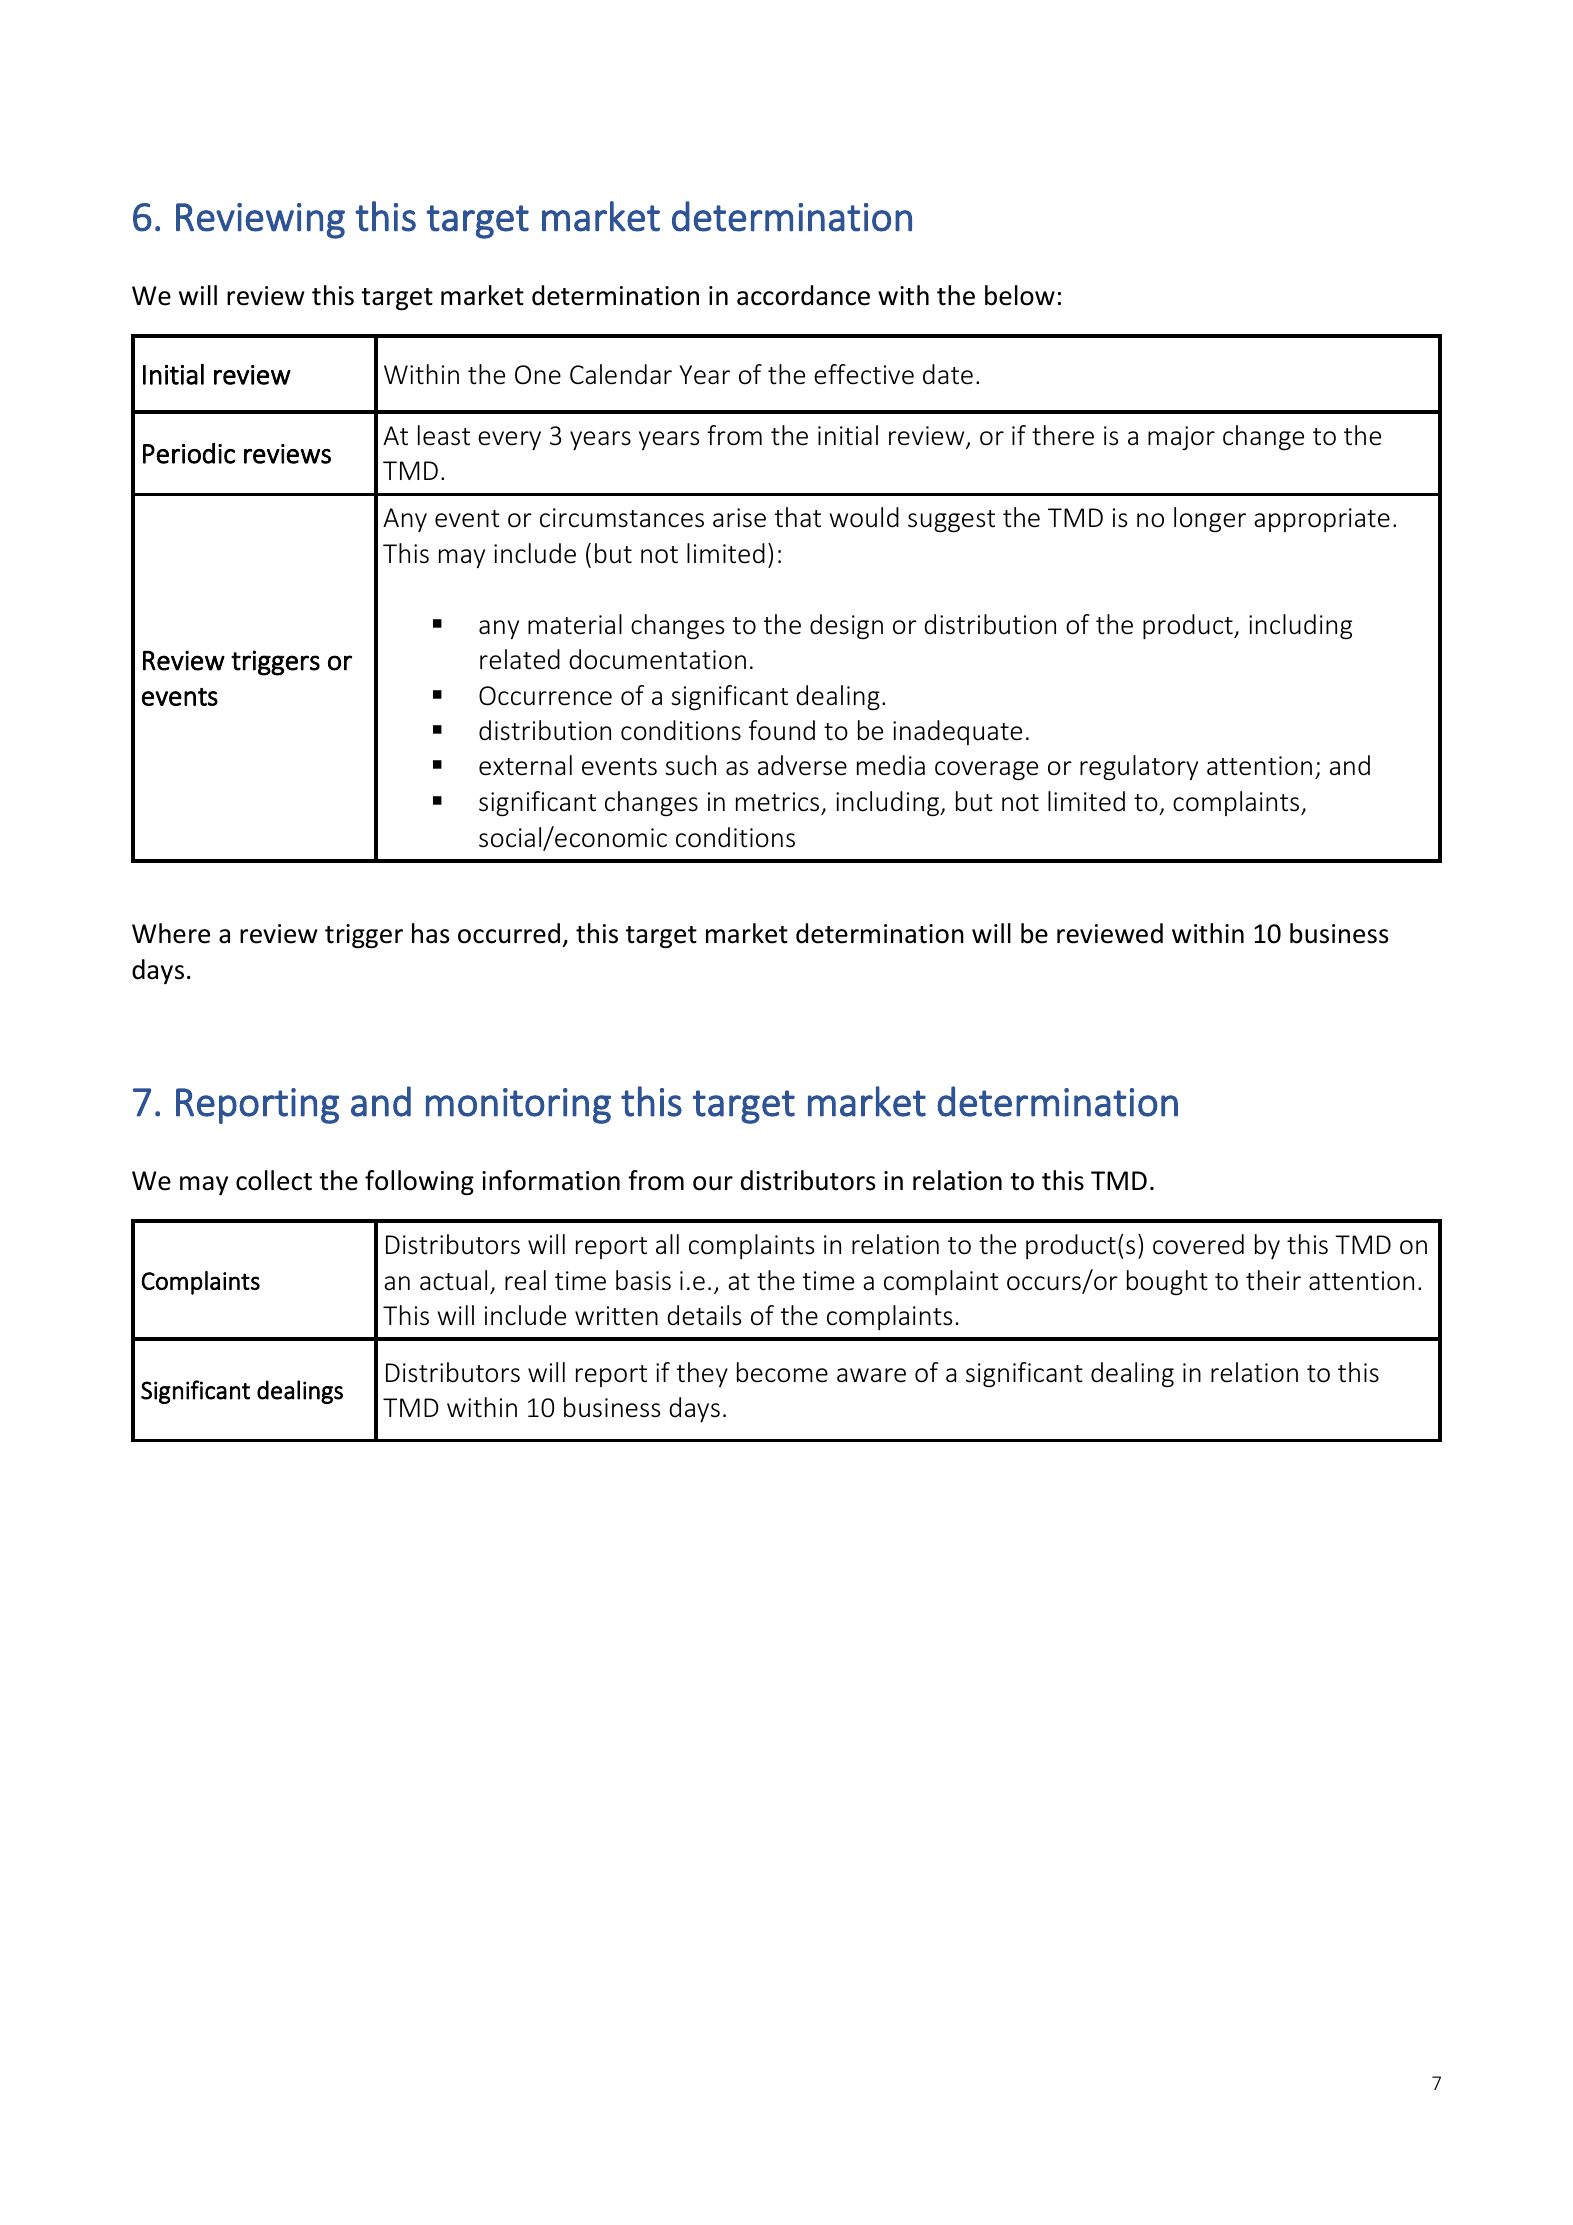 This screenshot has height=2225, width=1573. Describe the element at coordinates (1210, 519) in the screenshot. I see `longer` at that location.
